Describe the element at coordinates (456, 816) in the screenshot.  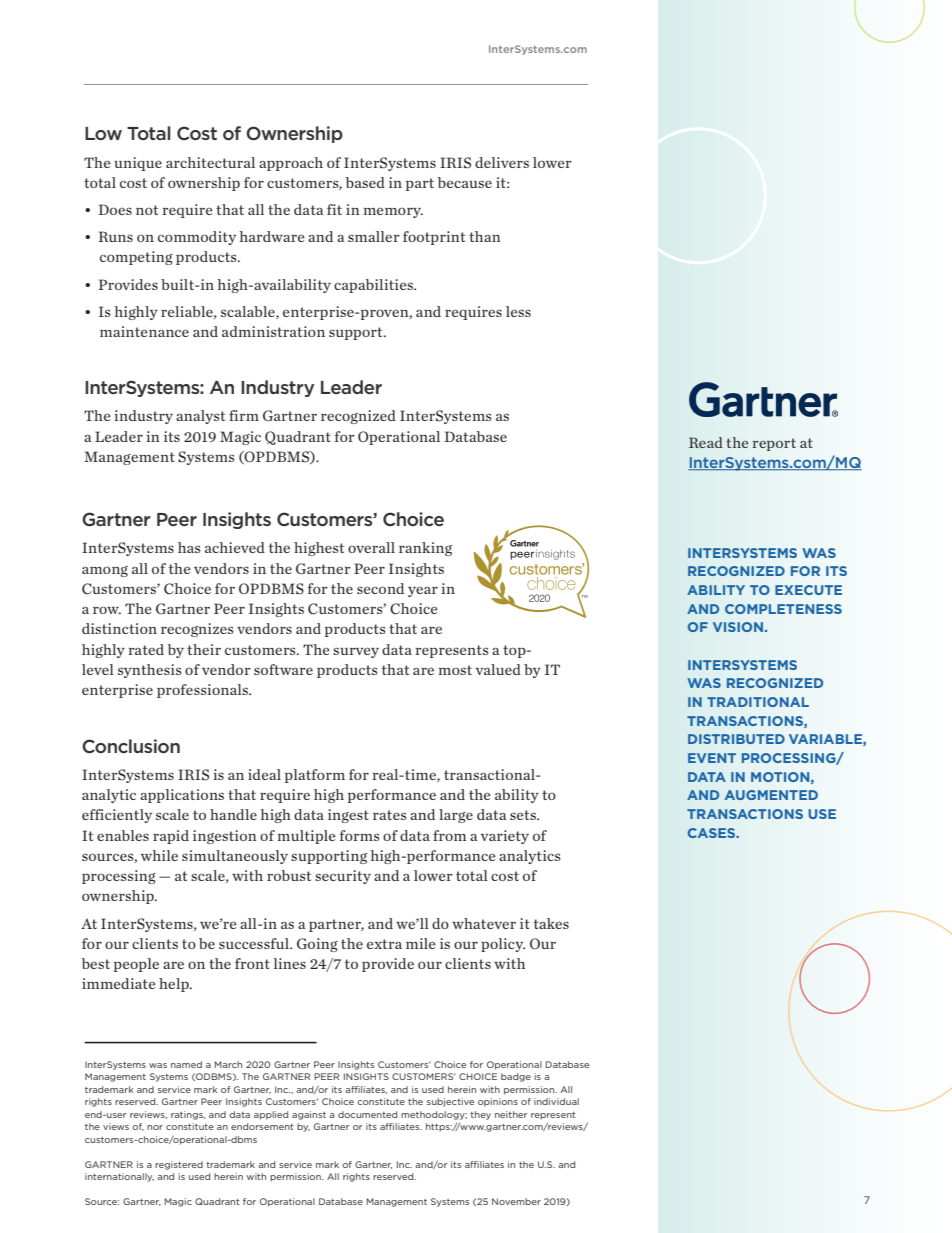
I see `large` at that location.
